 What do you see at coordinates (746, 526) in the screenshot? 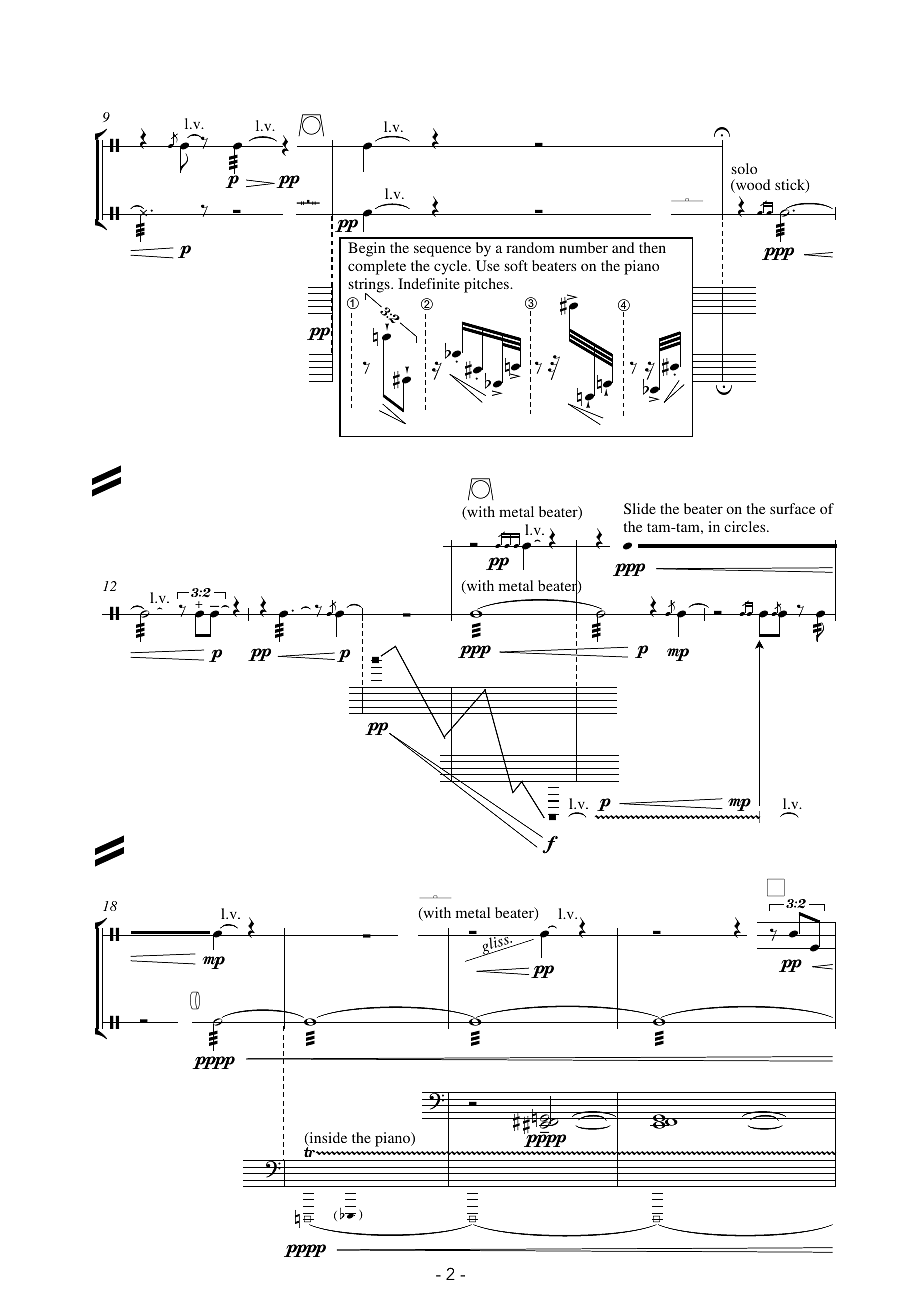
I see `circles` at bounding box center [746, 526].
